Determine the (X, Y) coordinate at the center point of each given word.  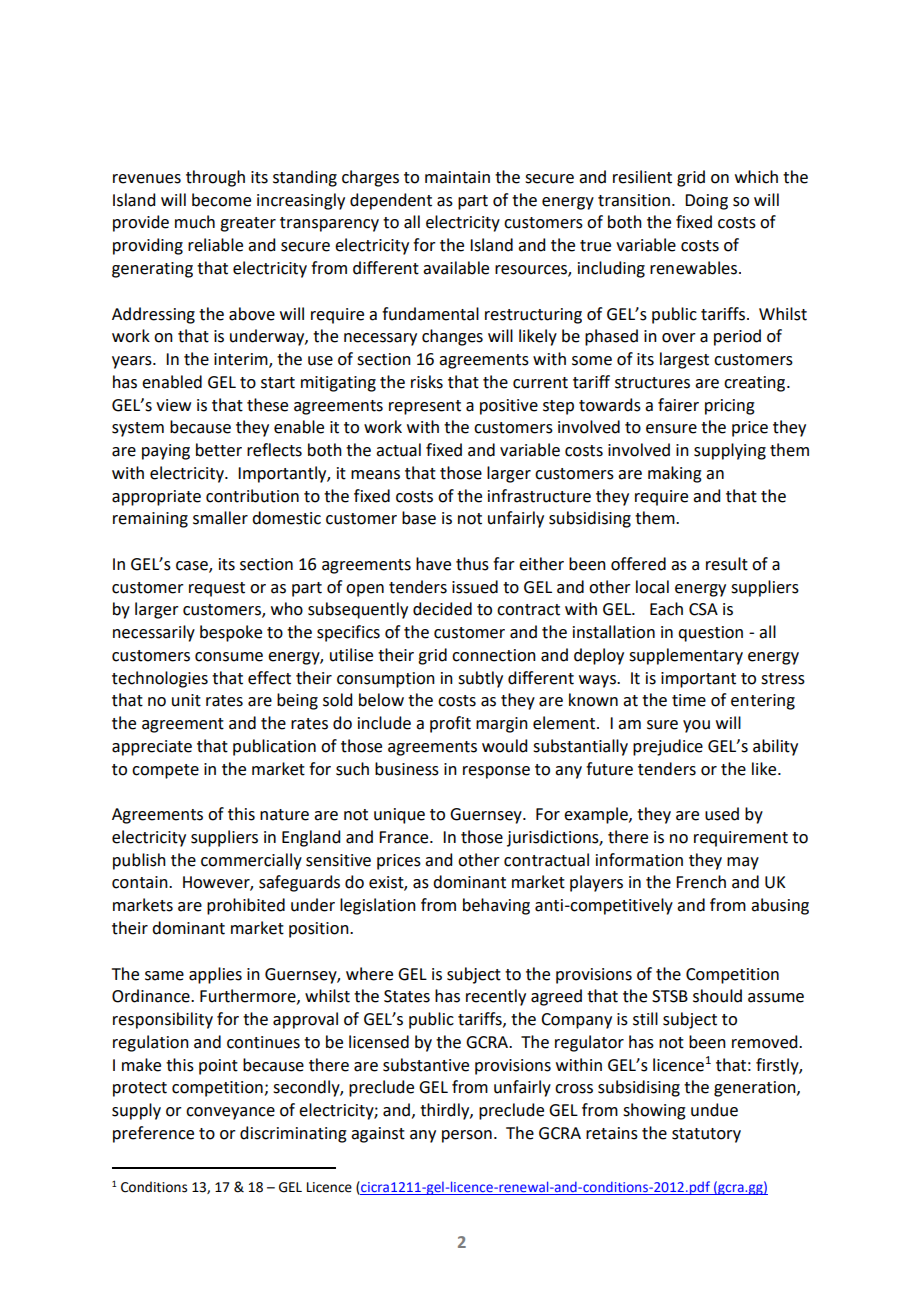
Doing (706, 202)
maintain (457, 177)
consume (229, 657)
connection (494, 655)
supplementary (686, 656)
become (221, 200)
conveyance (230, 1113)
